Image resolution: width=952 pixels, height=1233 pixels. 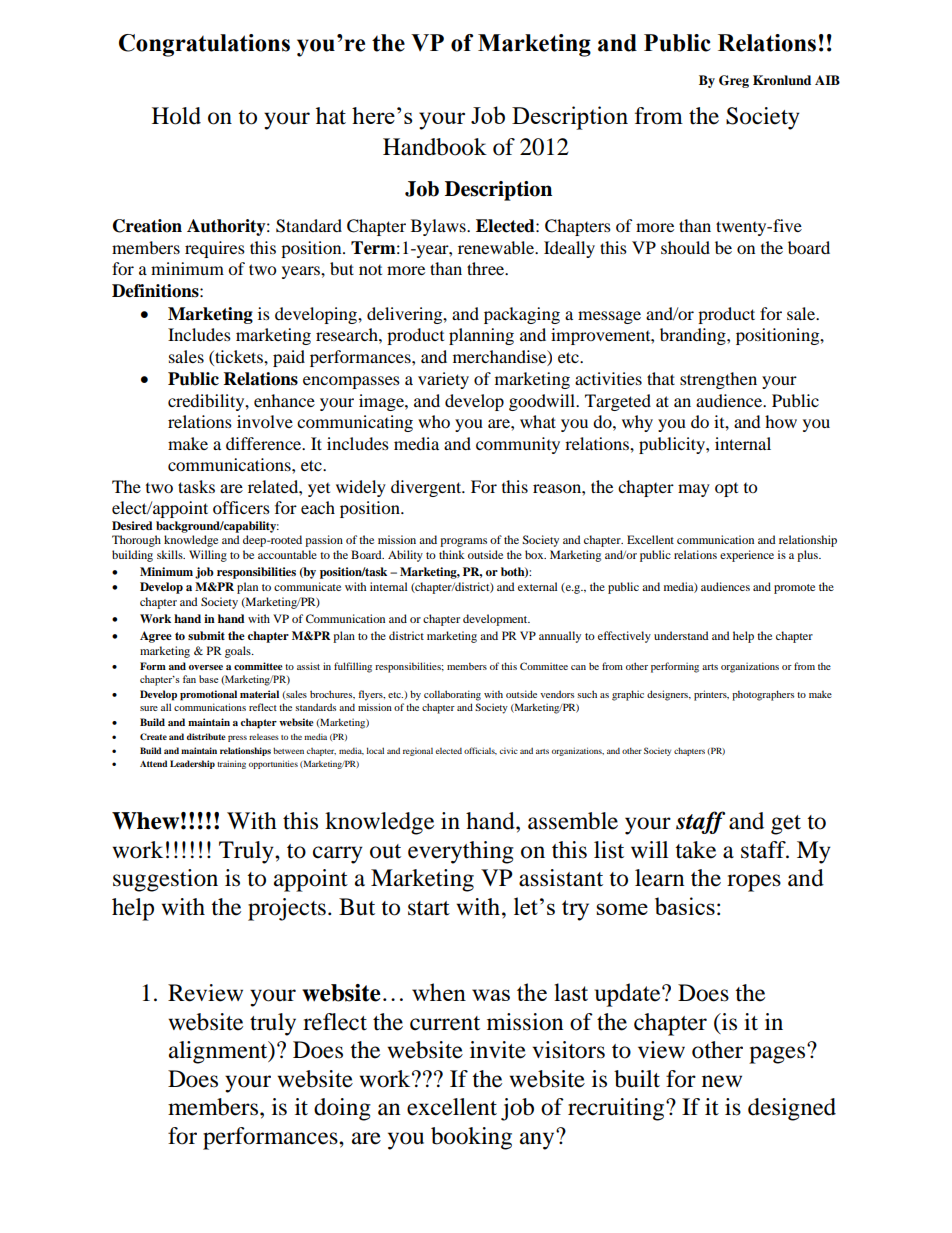 I want to click on booking, so click(x=471, y=1138).
